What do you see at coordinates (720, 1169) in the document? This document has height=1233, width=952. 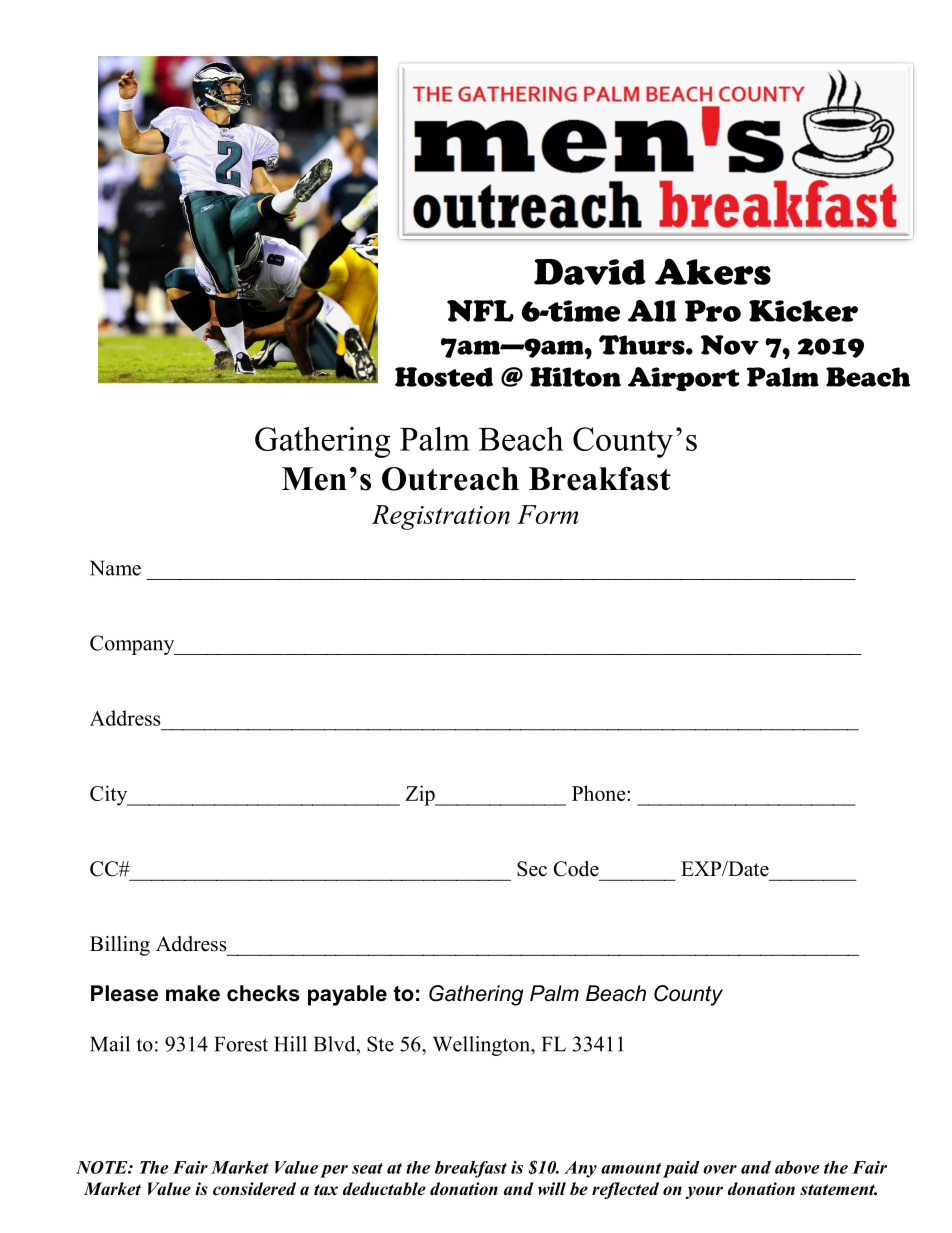 I see `over` at bounding box center [720, 1169].
